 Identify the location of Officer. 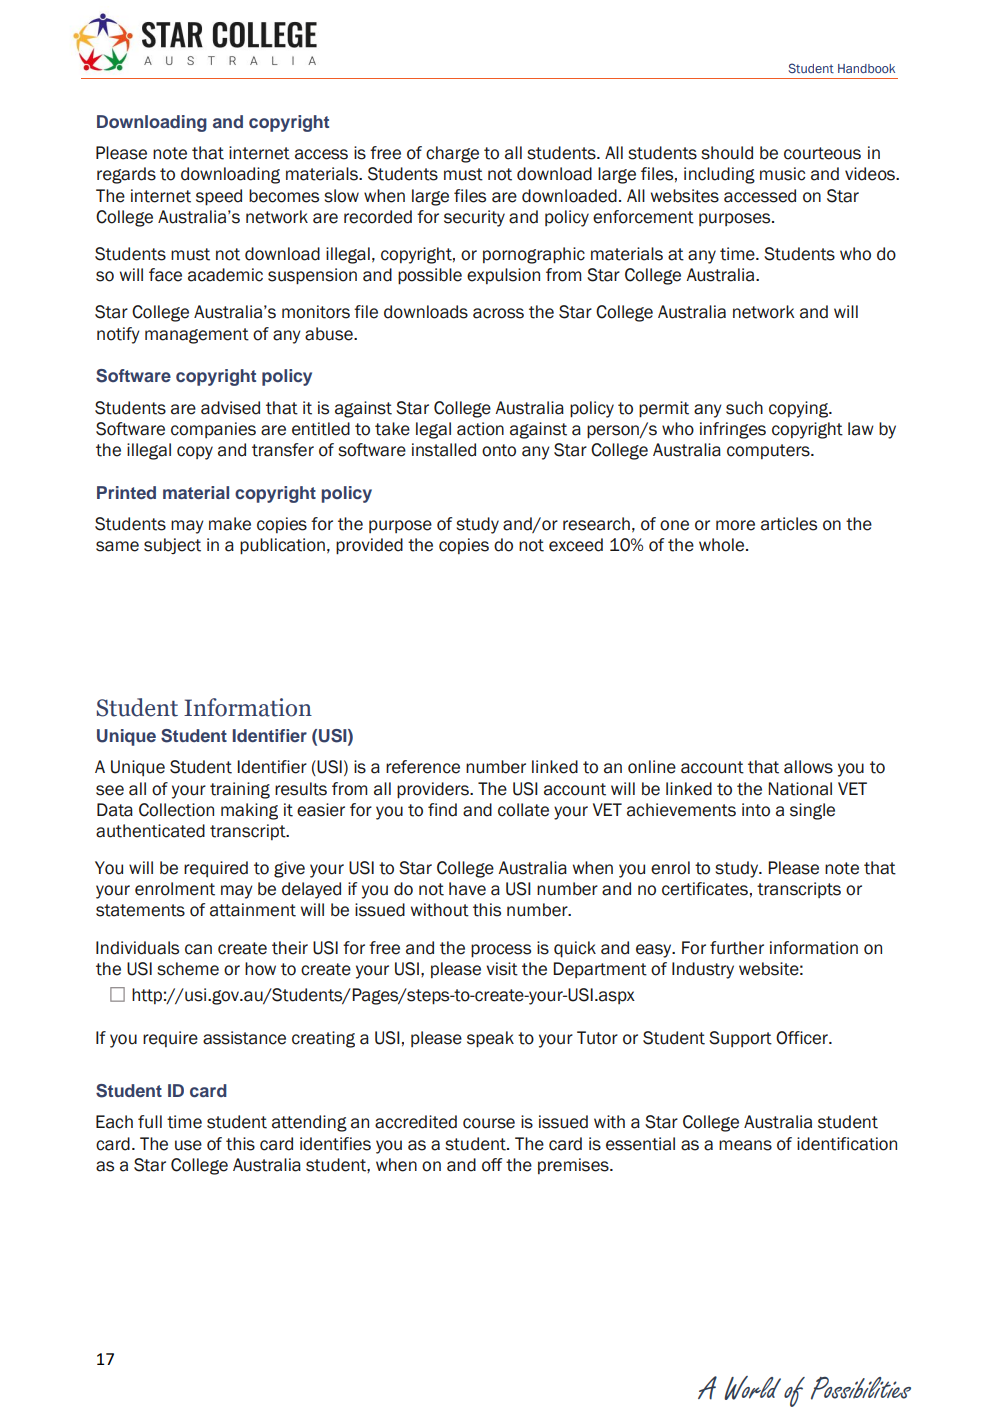
(803, 1038).
